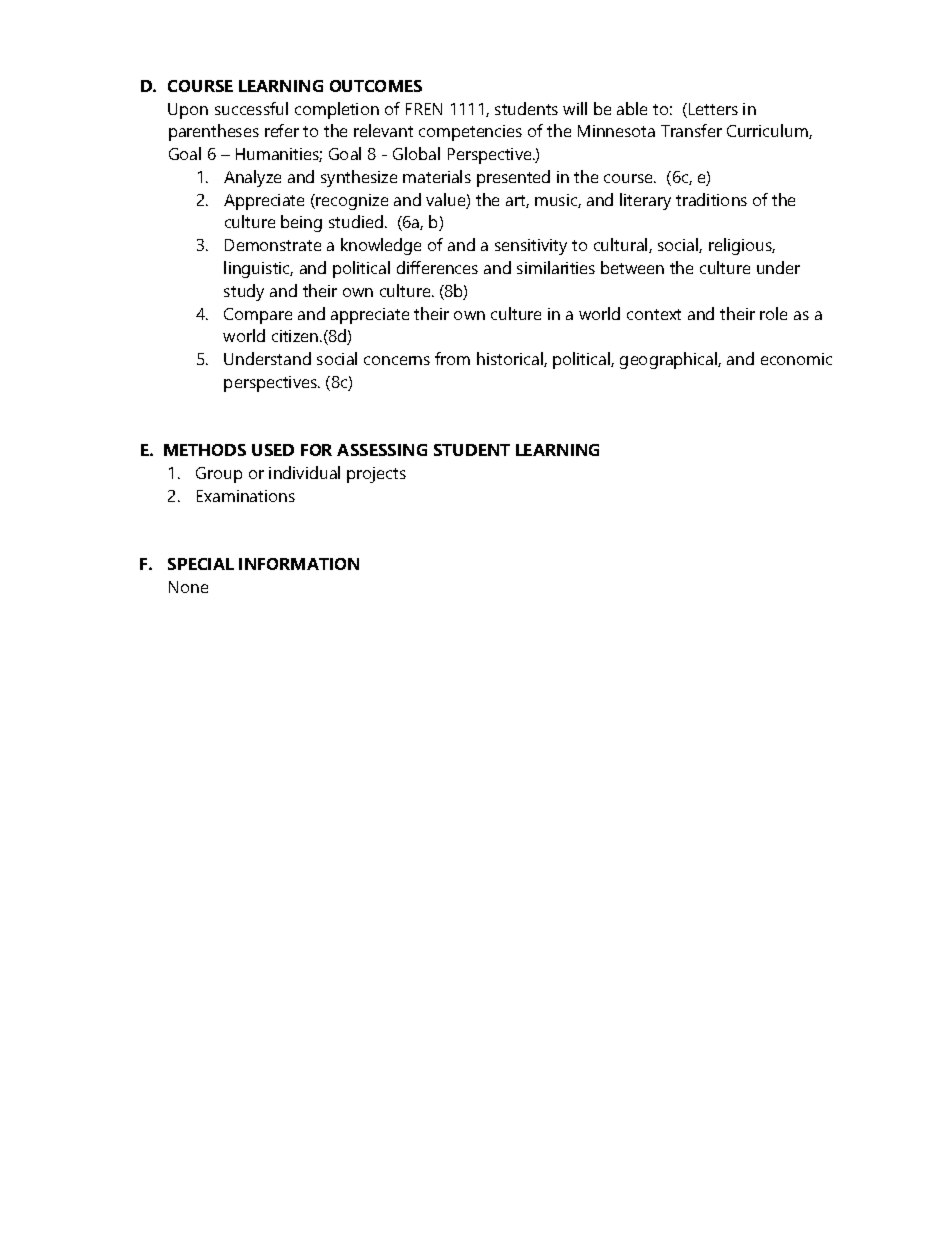 This document has height=1233, width=952. I want to click on Letters, so click(713, 109).
